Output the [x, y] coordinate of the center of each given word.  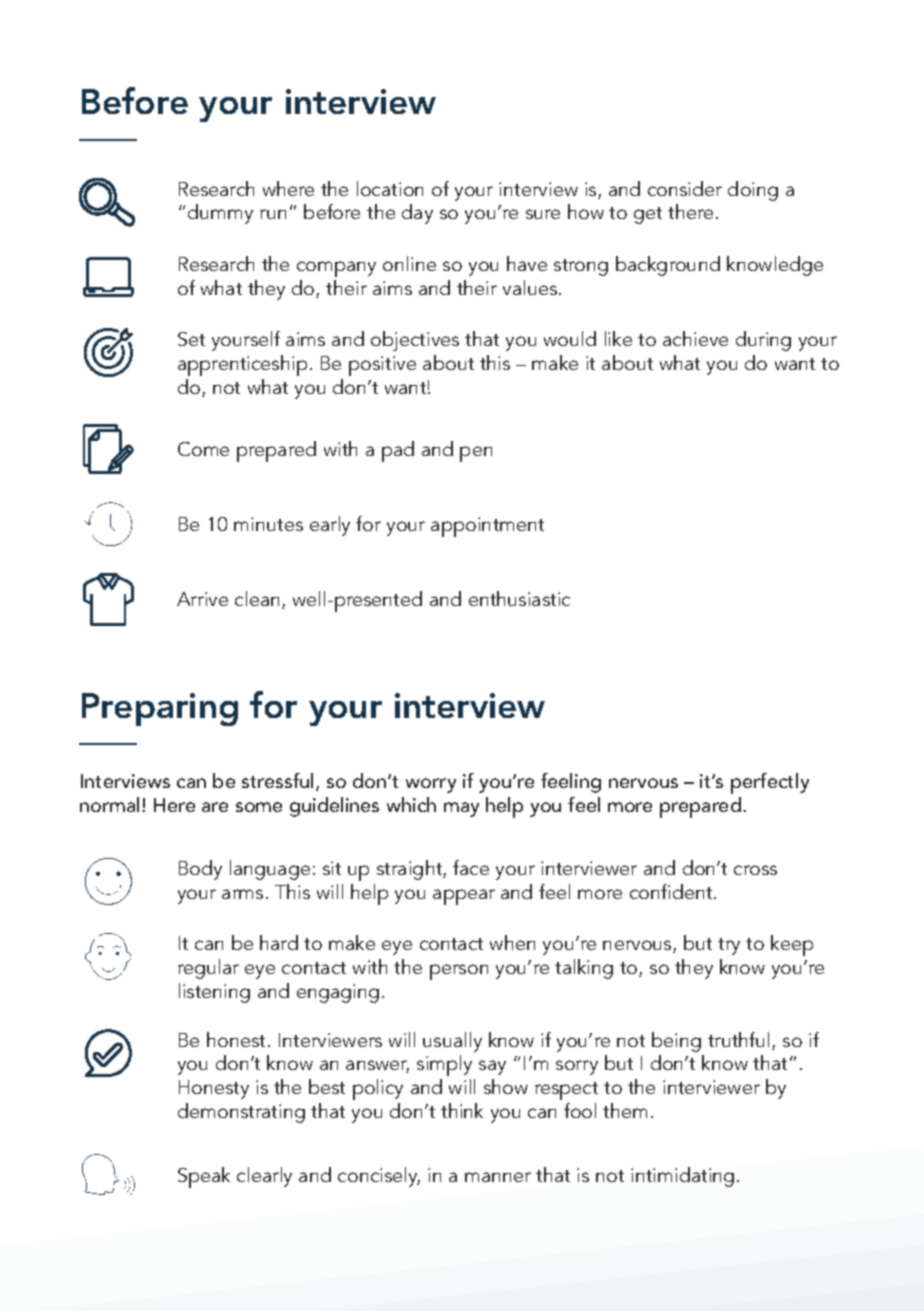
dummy [220, 214]
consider [685, 188]
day [417, 214]
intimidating [682, 1177]
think [462, 1110]
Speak [204, 1177]
